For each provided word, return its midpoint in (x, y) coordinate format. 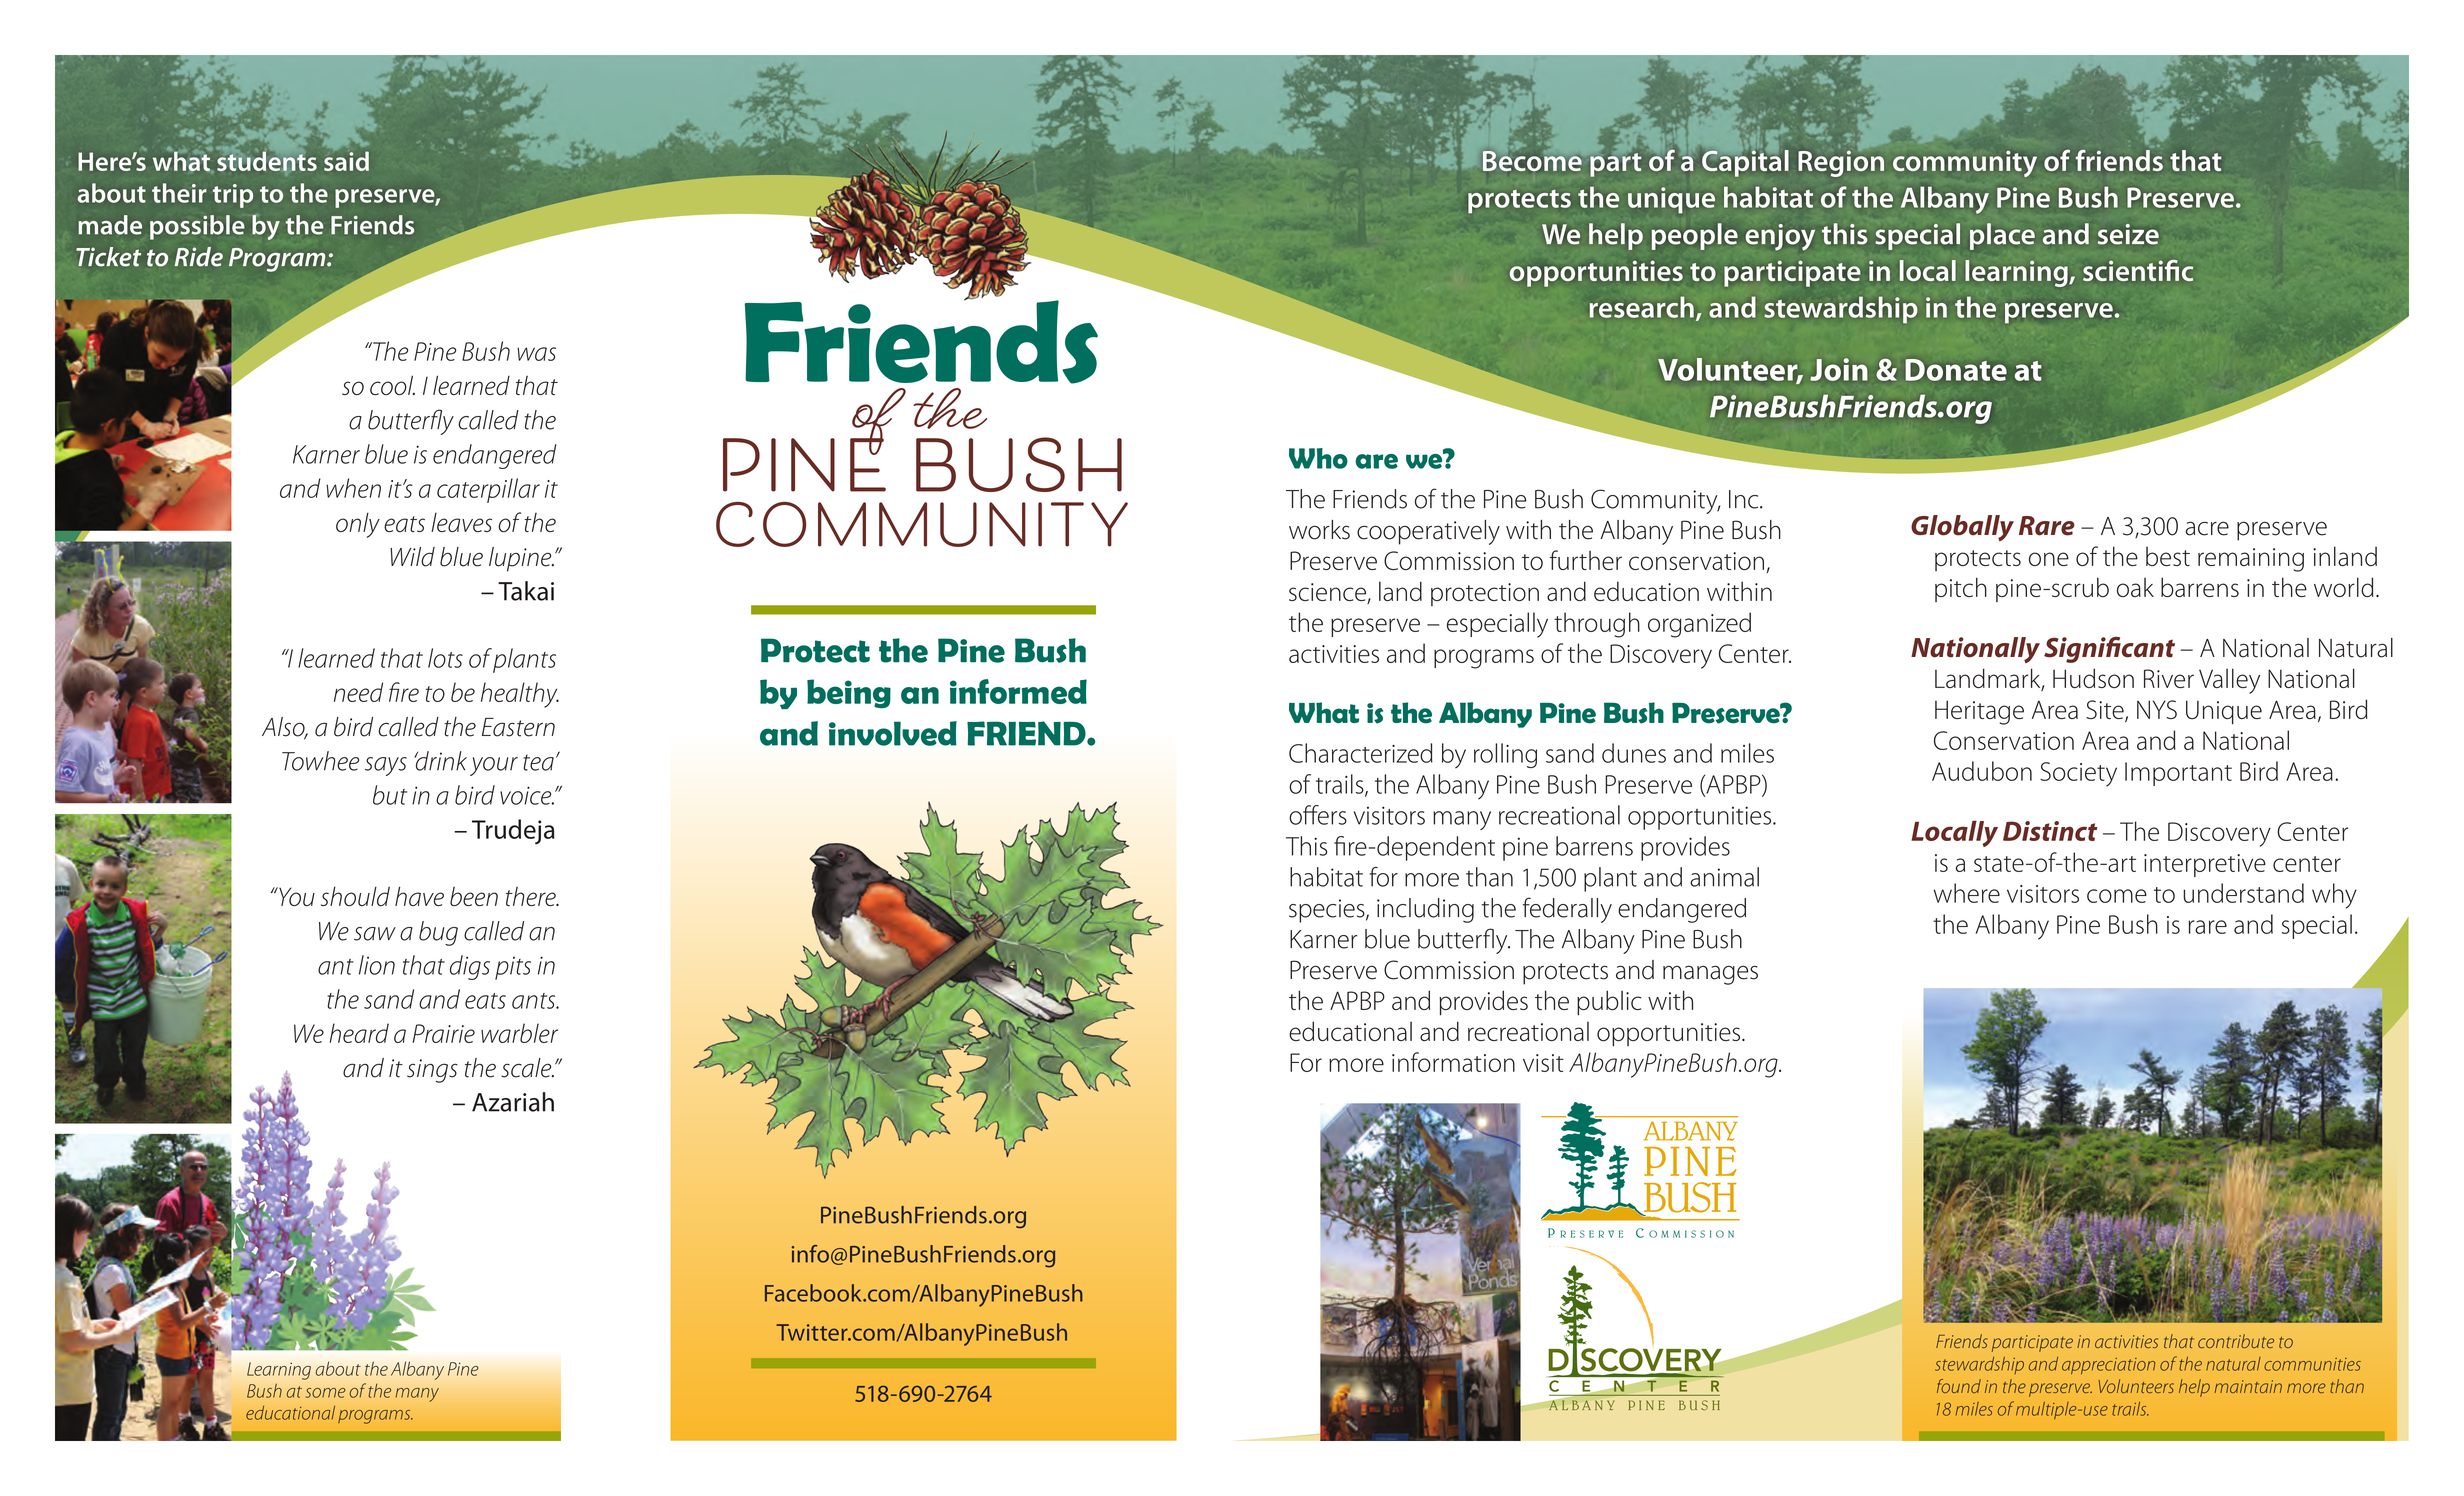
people (1695, 236)
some (326, 1393)
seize (2128, 234)
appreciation (2108, 1366)
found (1959, 1386)
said (346, 160)
